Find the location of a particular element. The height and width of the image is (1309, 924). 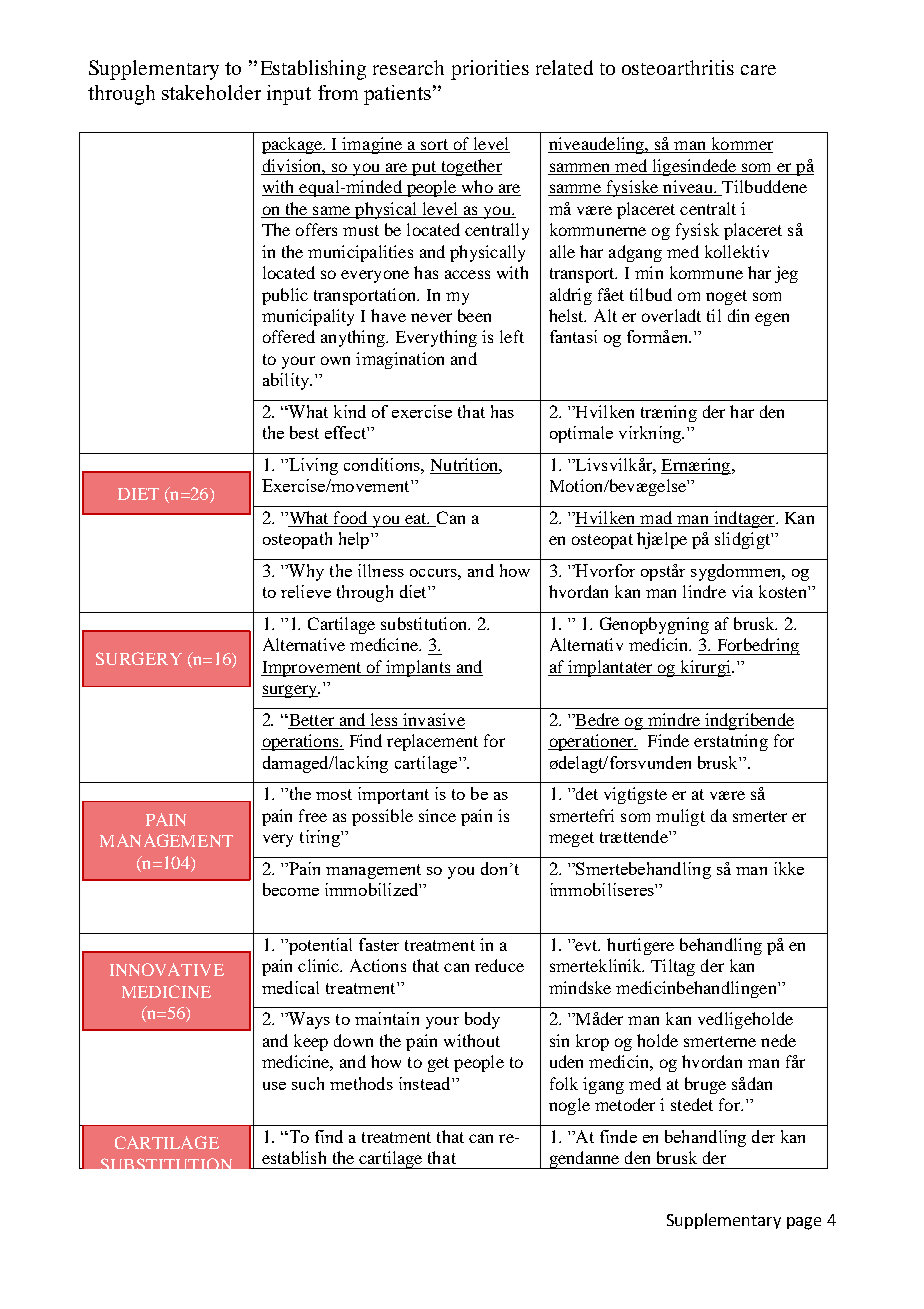

illness is located at coordinates (381, 570).
